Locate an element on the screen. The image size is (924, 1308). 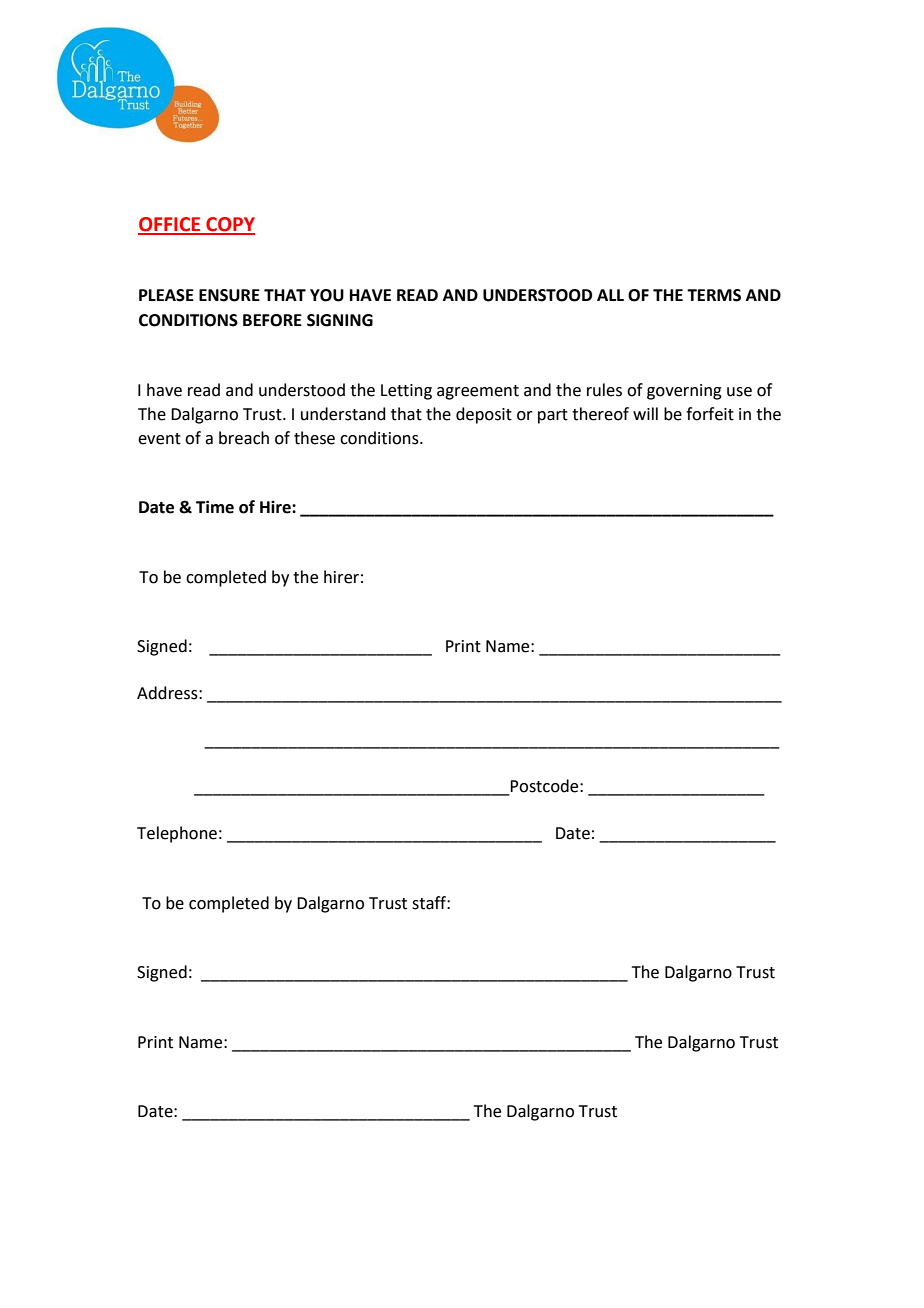
deposit is located at coordinates (484, 415).
